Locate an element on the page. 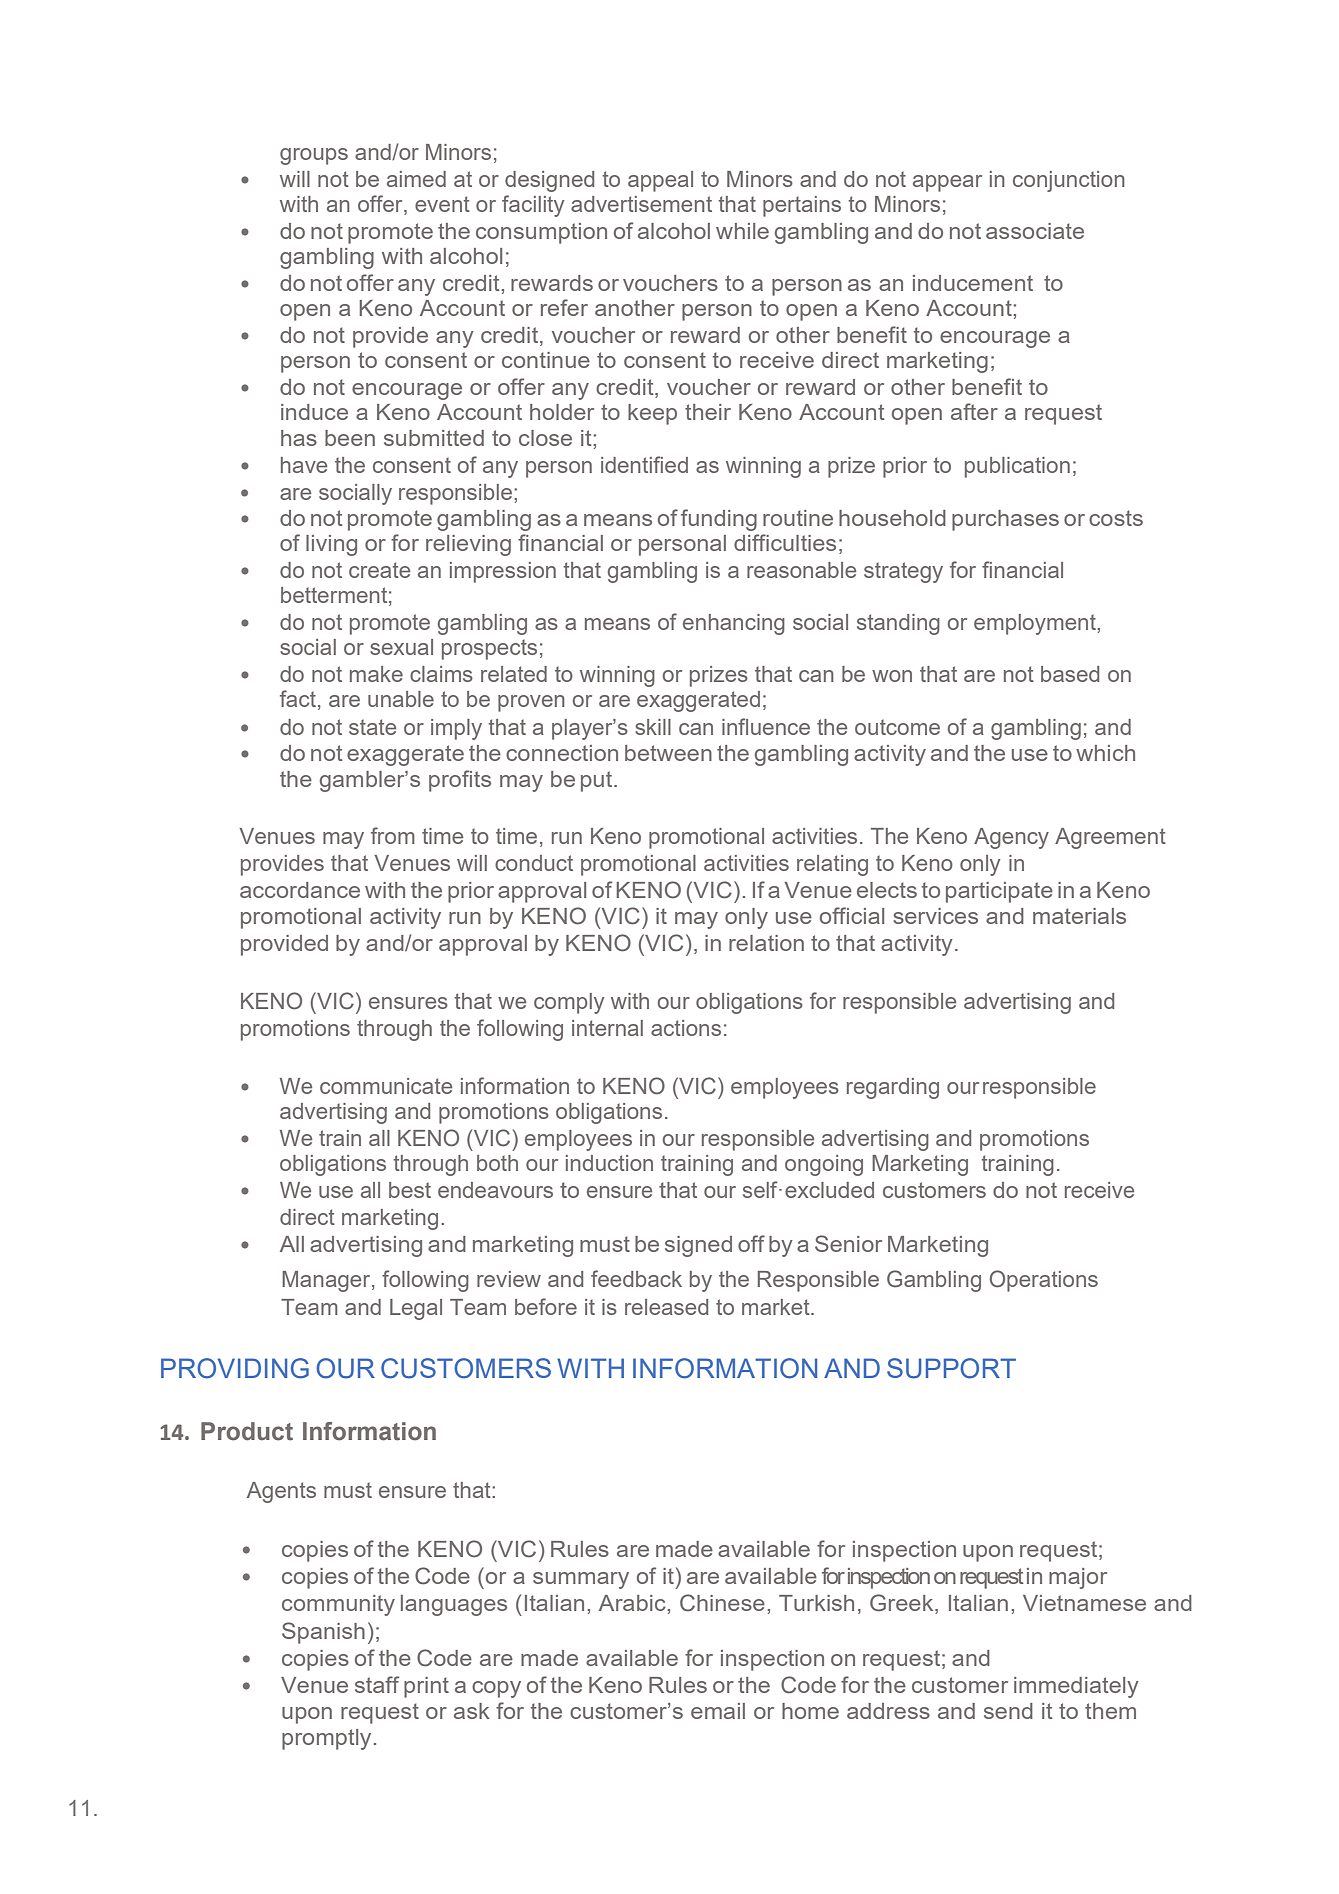 The width and height of the image is (1339, 1894). induction is located at coordinates (609, 1163).
